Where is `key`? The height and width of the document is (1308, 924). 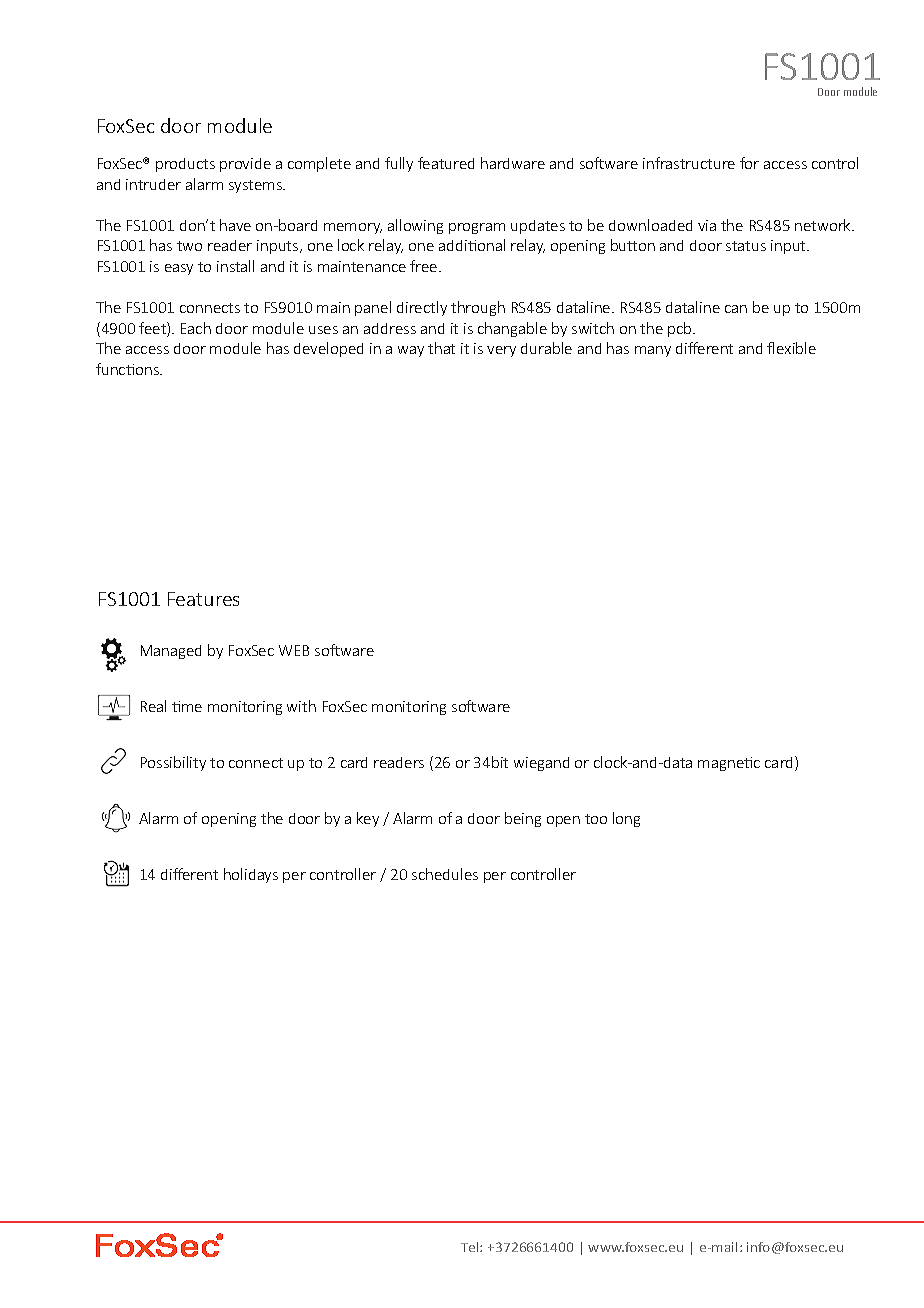
key is located at coordinates (368, 819).
